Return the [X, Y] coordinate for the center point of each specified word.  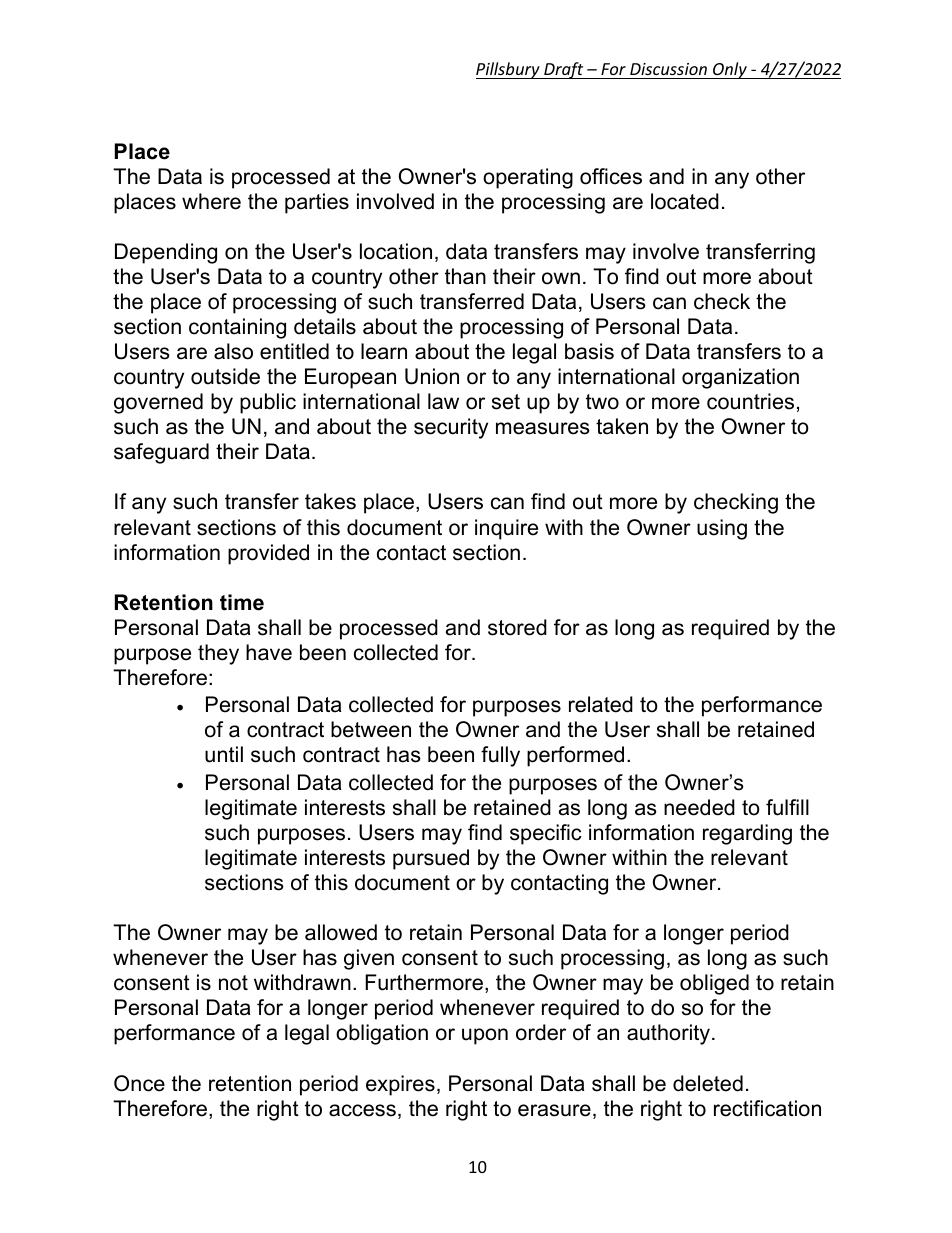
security [451, 428]
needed [699, 807]
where [211, 201]
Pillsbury [509, 70]
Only [730, 70]
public [268, 403]
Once [139, 1083]
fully [500, 756]
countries [750, 401]
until [224, 754]
